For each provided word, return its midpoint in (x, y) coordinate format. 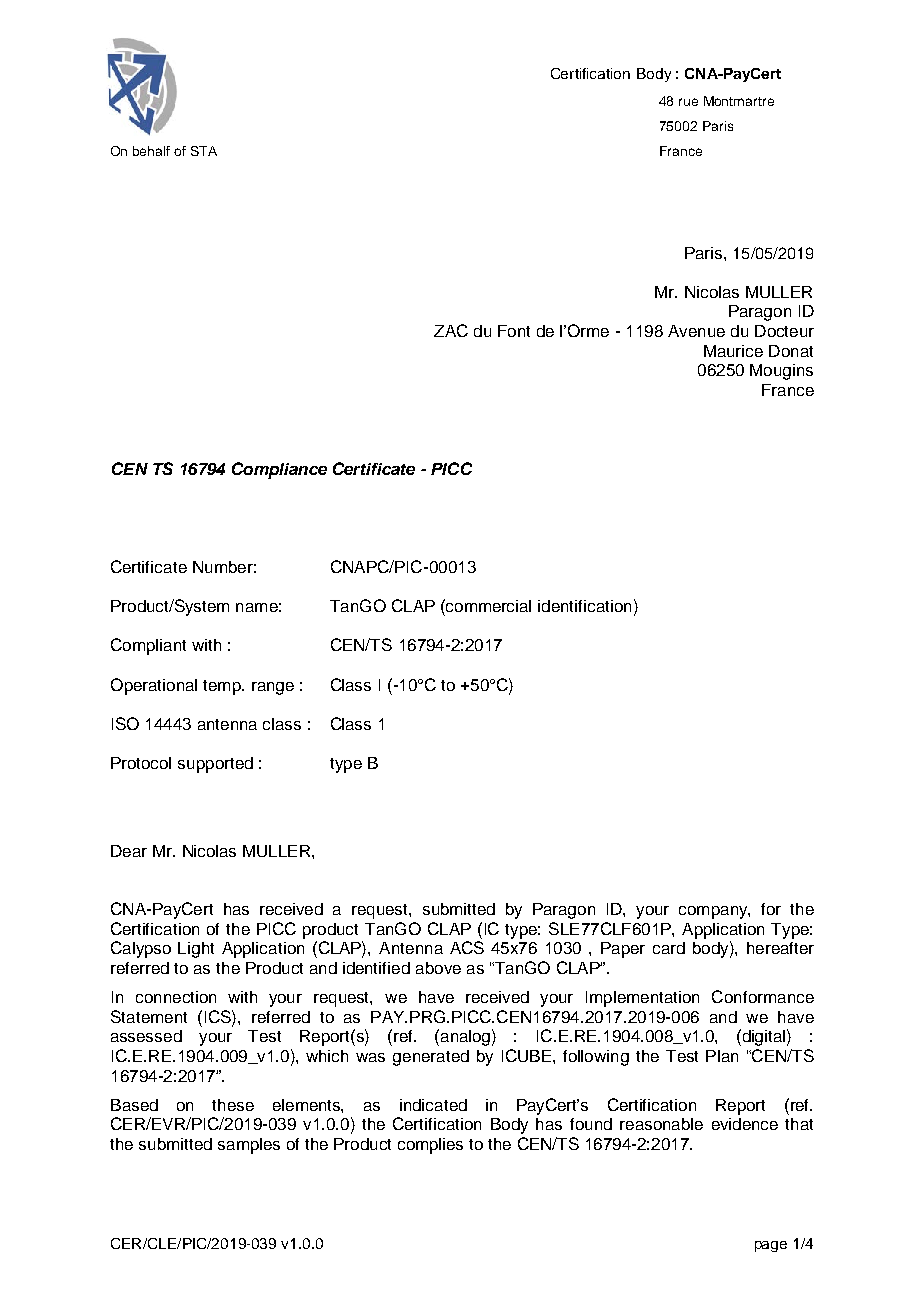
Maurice (733, 351)
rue (688, 102)
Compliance (279, 470)
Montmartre (739, 101)
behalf (151, 151)
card (669, 948)
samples (249, 1146)
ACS (467, 947)
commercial (487, 605)
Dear (129, 851)
